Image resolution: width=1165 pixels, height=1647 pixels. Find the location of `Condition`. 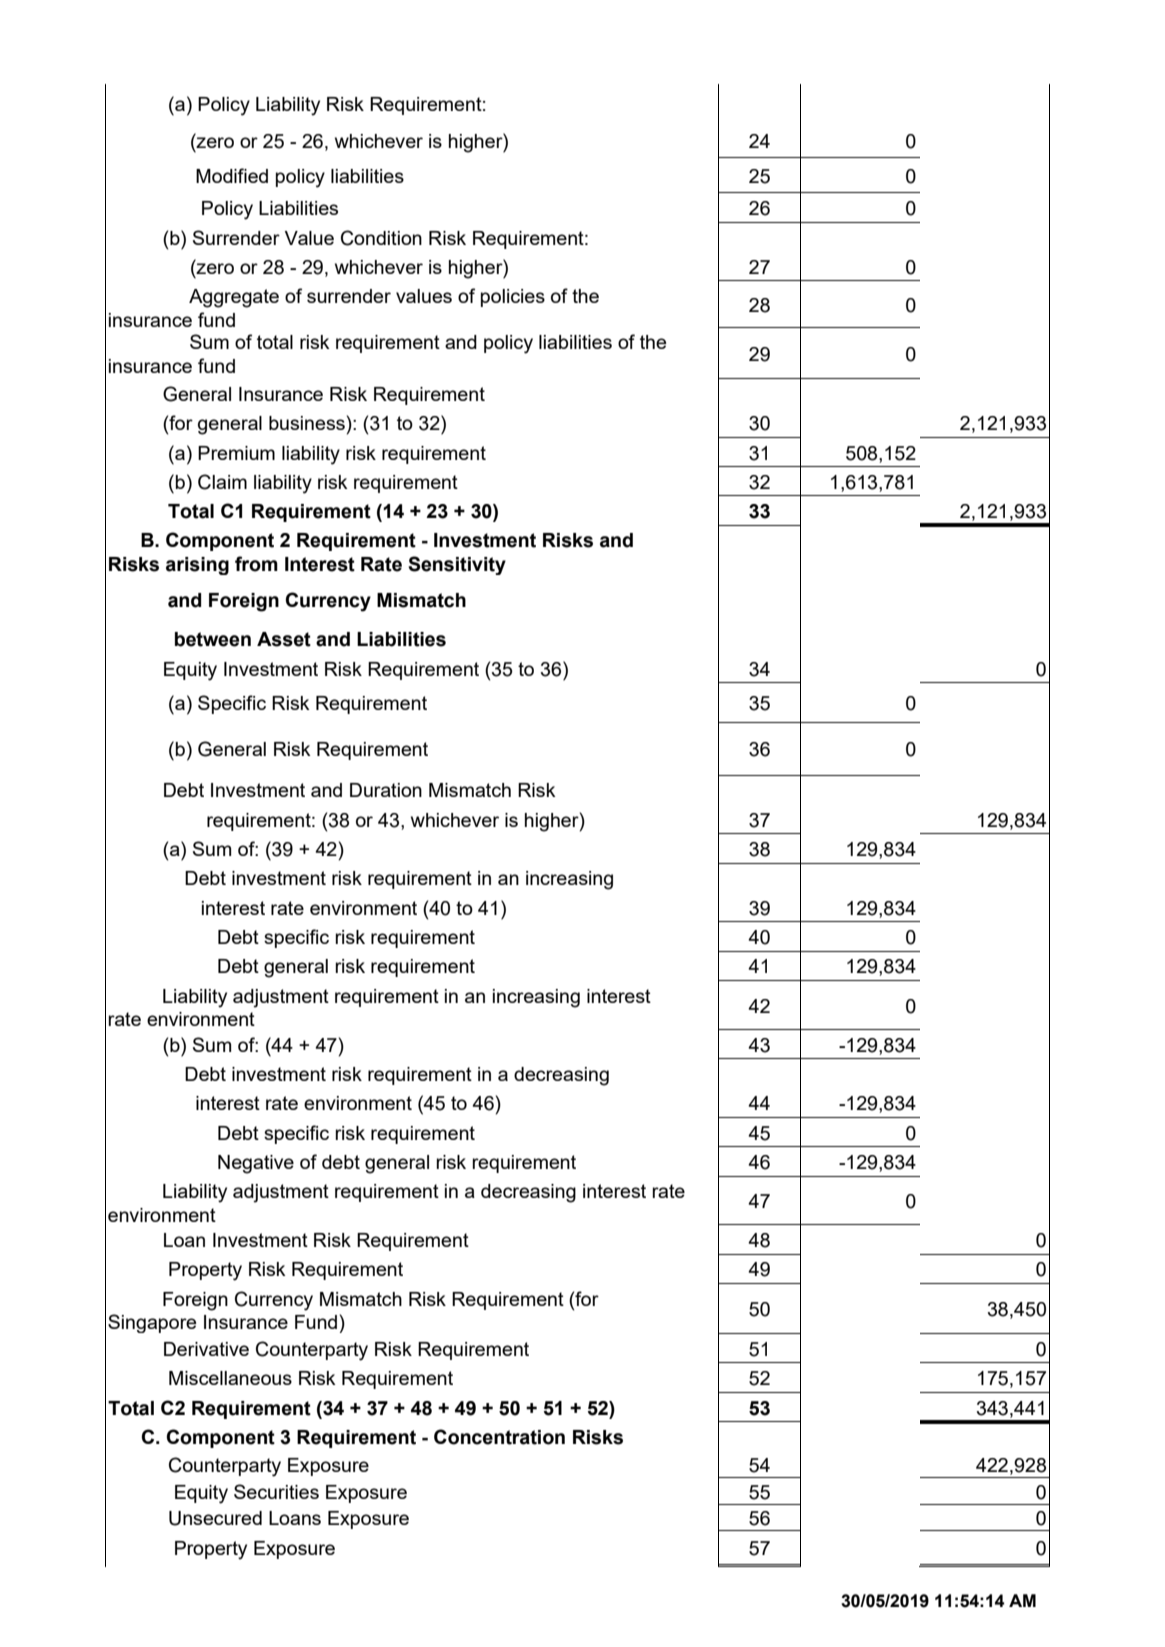

Condition is located at coordinates (381, 238).
